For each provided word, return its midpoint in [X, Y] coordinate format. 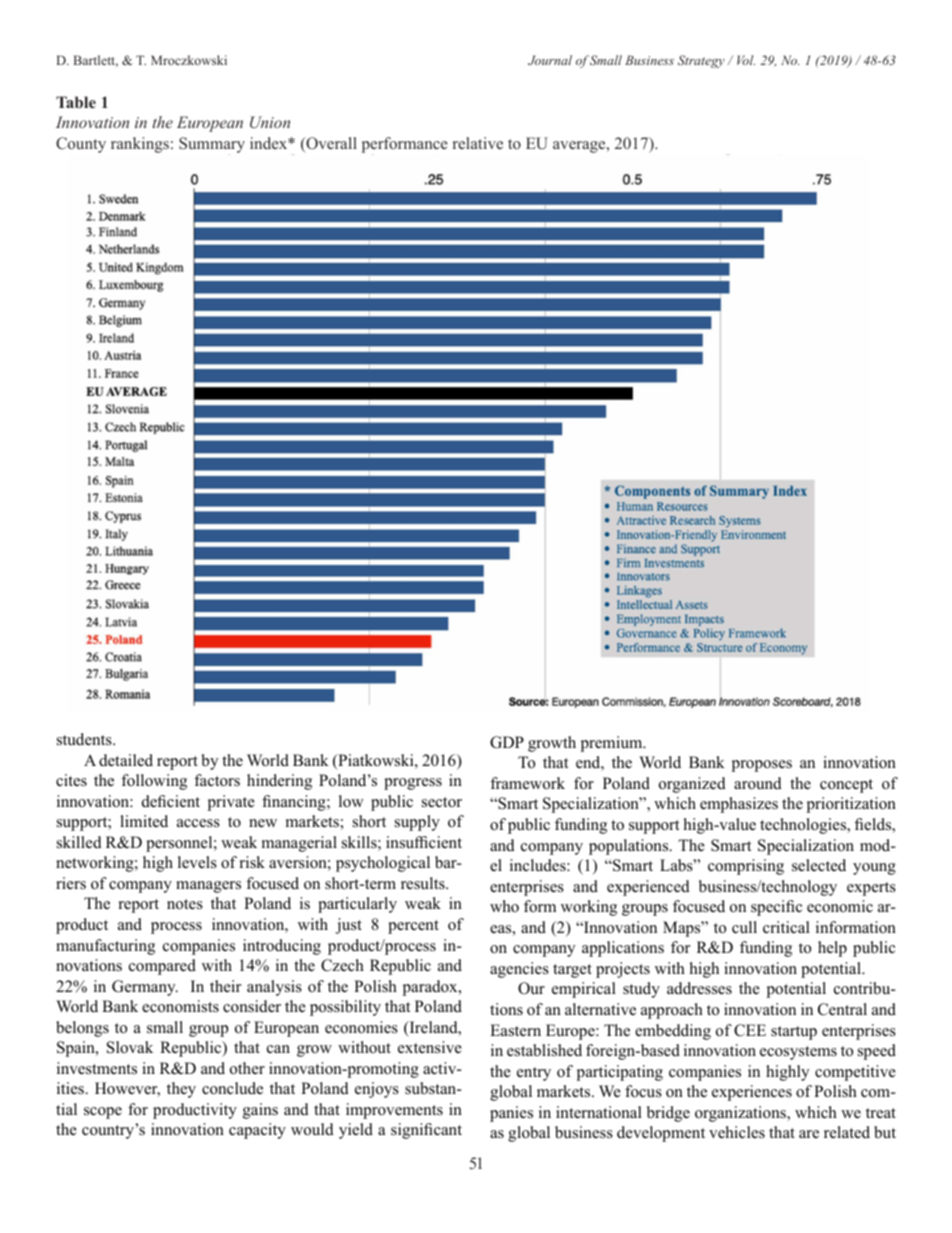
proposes [762, 766]
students [85, 739]
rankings [140, 145]
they [181, 1090]
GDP [507, 742]
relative [478, 143]
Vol [746, 60]
